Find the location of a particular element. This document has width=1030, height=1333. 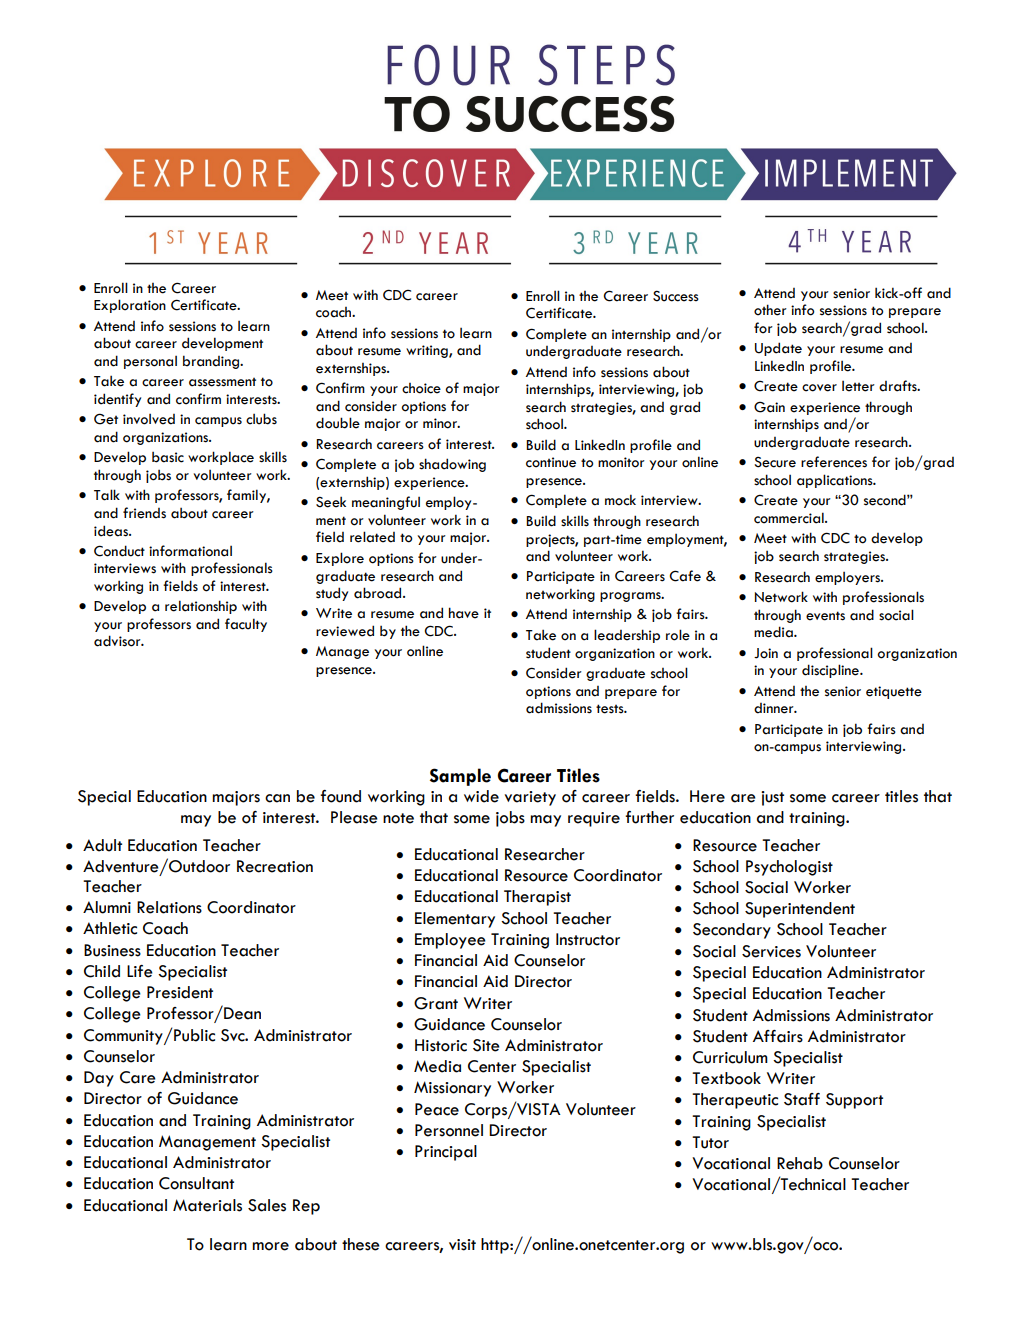

visit is located at coordinates (462, 1245).
